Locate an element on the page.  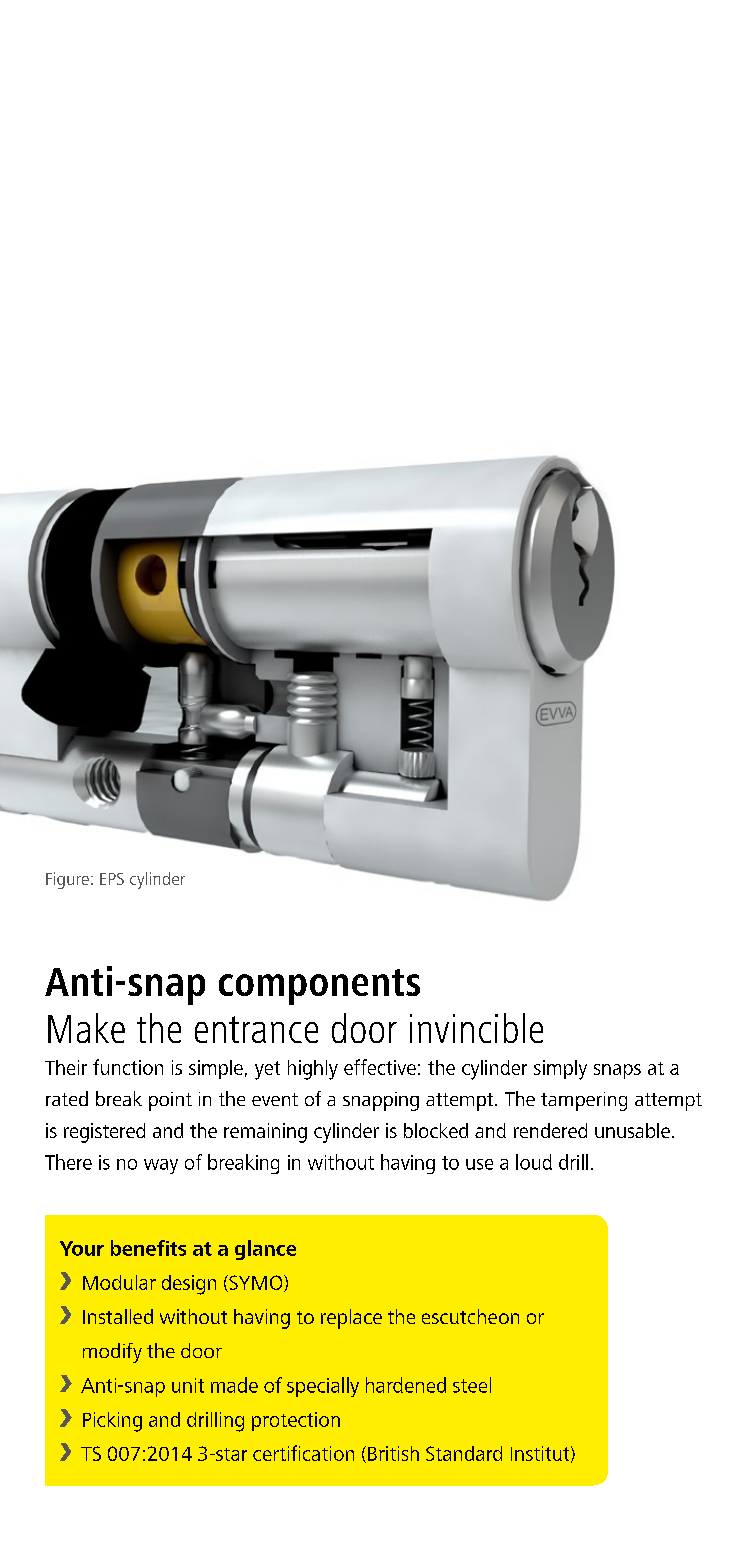
way is located at coordinates (161, 1166).
